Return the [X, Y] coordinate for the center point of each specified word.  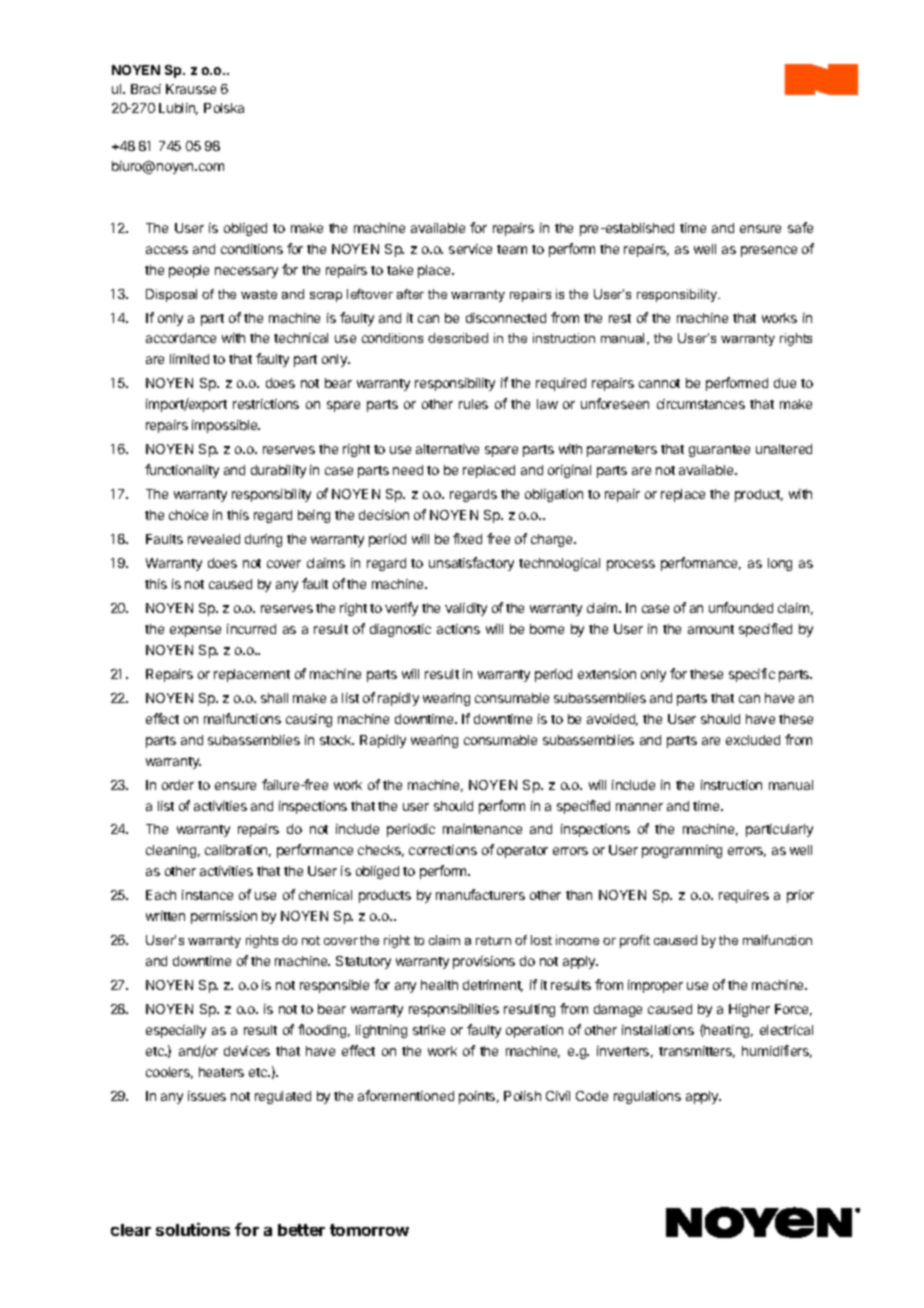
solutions [193, 1229]
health [439, 985]
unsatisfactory [471, 564]
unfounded [741, 607]
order [178, 785]
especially [176, 1031]
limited [189, 359]
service [470, 249]
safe [800, 227]
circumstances [701, 404]
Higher [749, 1010]
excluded [753, 740]
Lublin [178, 109]
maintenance [482, 829]
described [458, 338]
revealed [214, 539]
